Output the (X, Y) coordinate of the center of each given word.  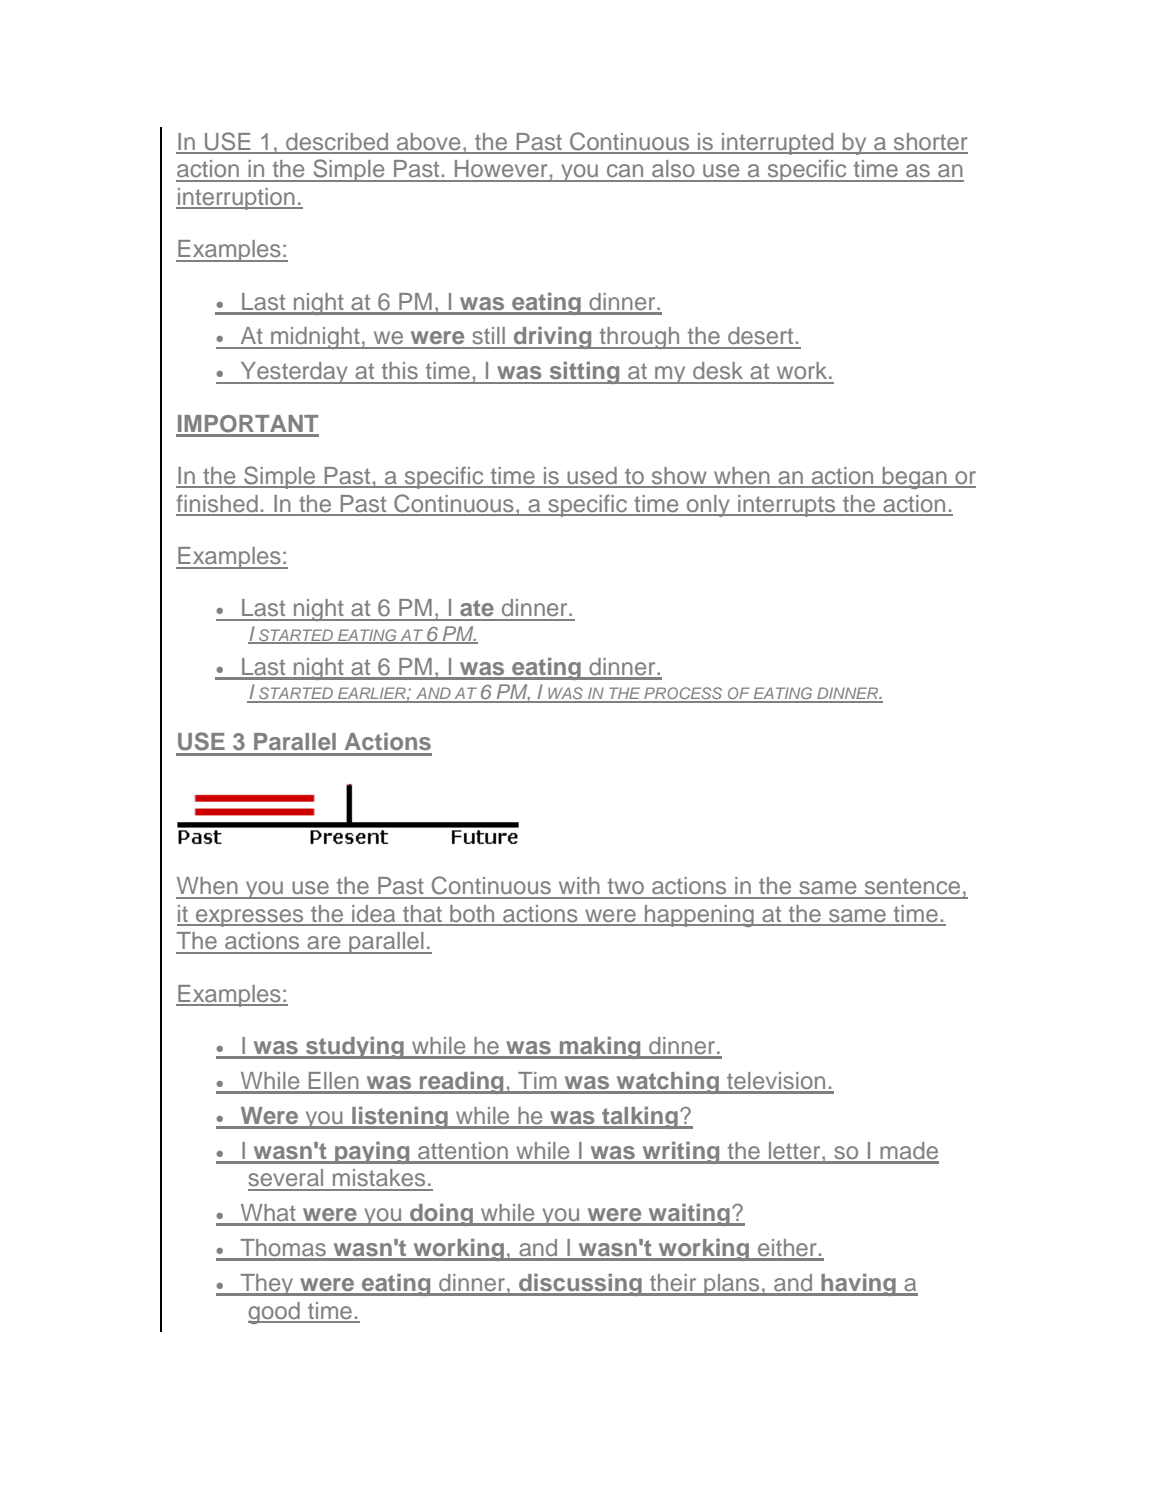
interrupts (787, 506)
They (267, 1285)
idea (374, 915)
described (337, 143)
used (592, 477)
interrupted (778, 144)
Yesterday (294, 373)
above (429, 143)
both (472, 915)
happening (699, 916)
